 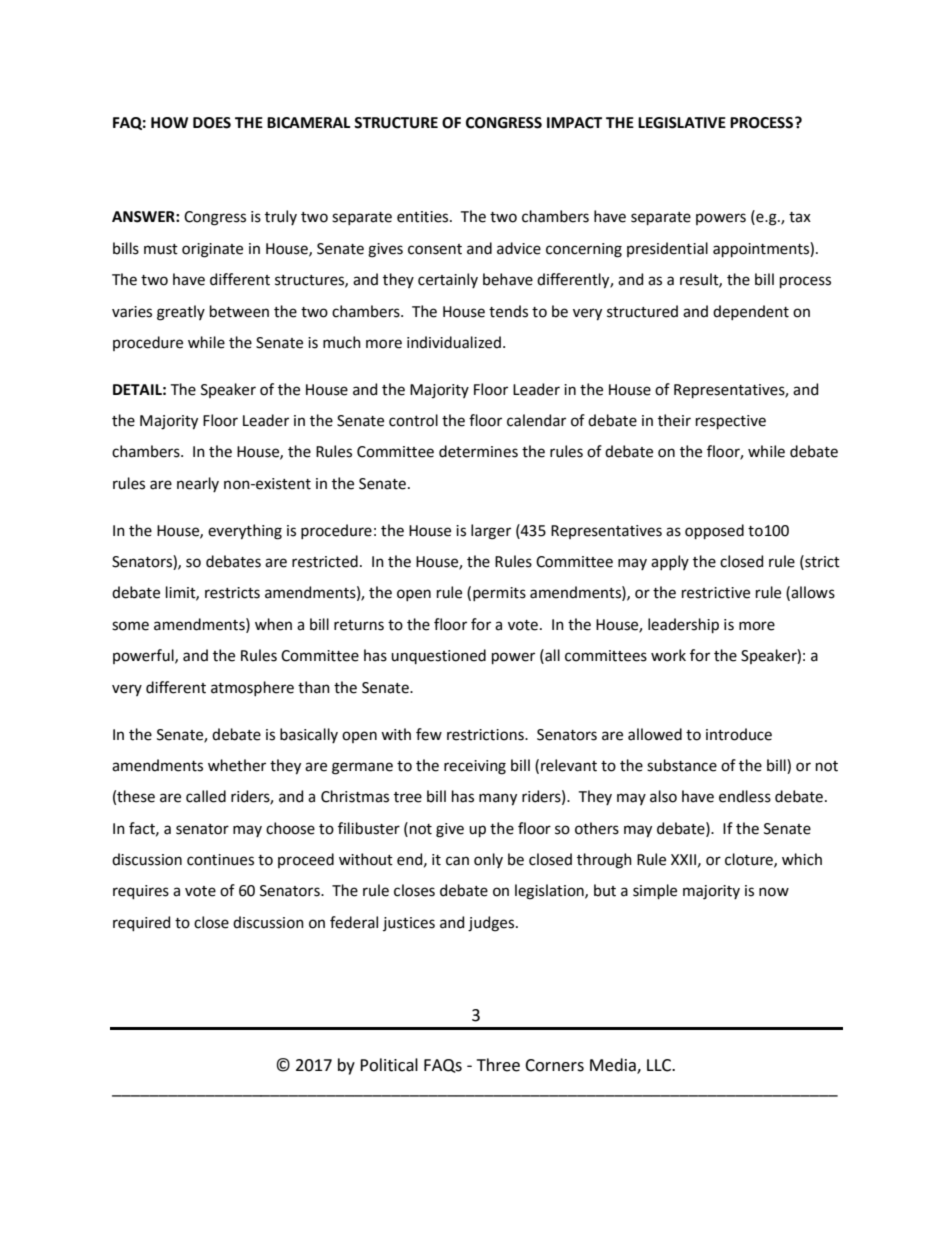 I want to click on LEGISLATIVE, so click(x=682, y=123).
